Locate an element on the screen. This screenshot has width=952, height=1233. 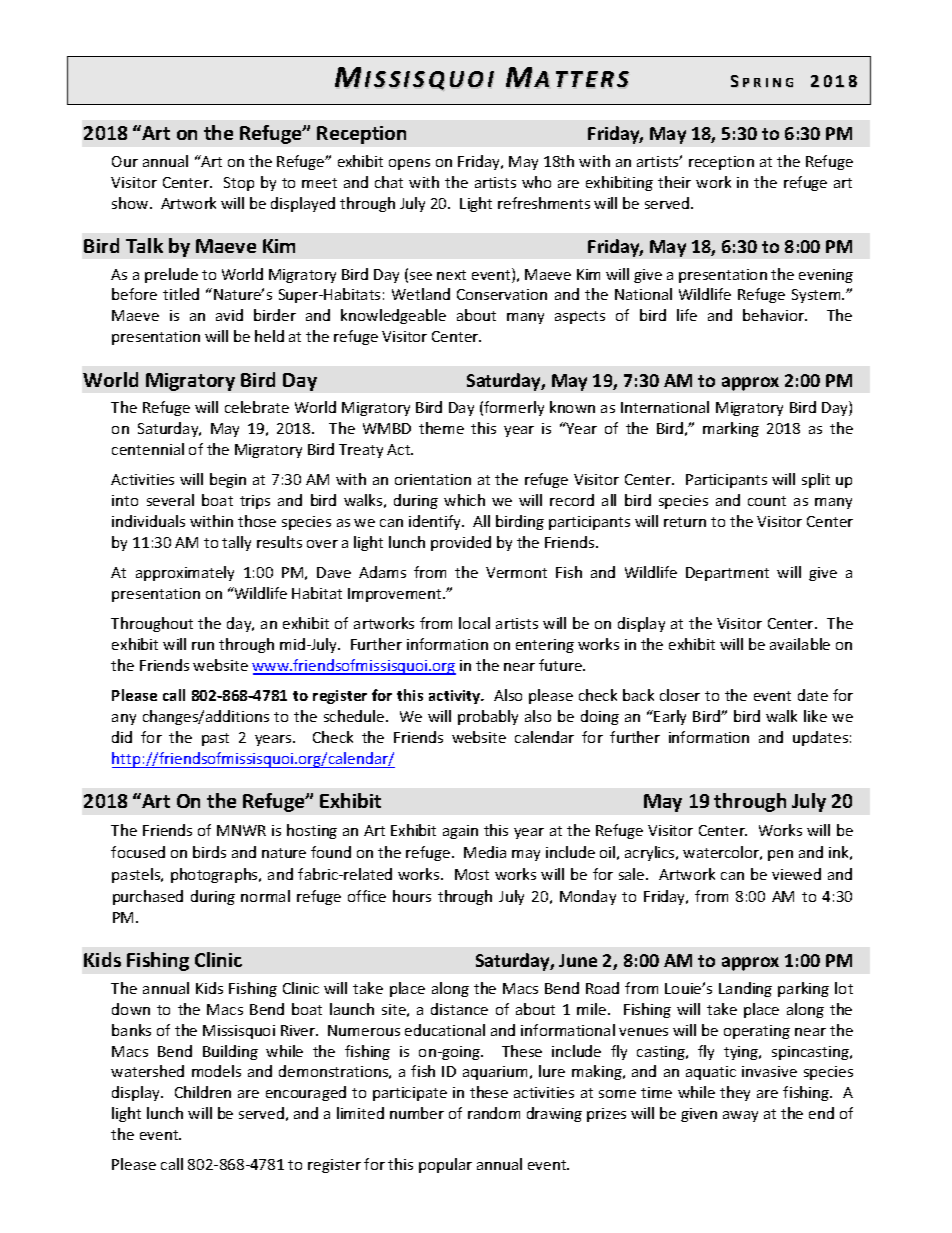
photographs is located at coordinates (215, 875).
